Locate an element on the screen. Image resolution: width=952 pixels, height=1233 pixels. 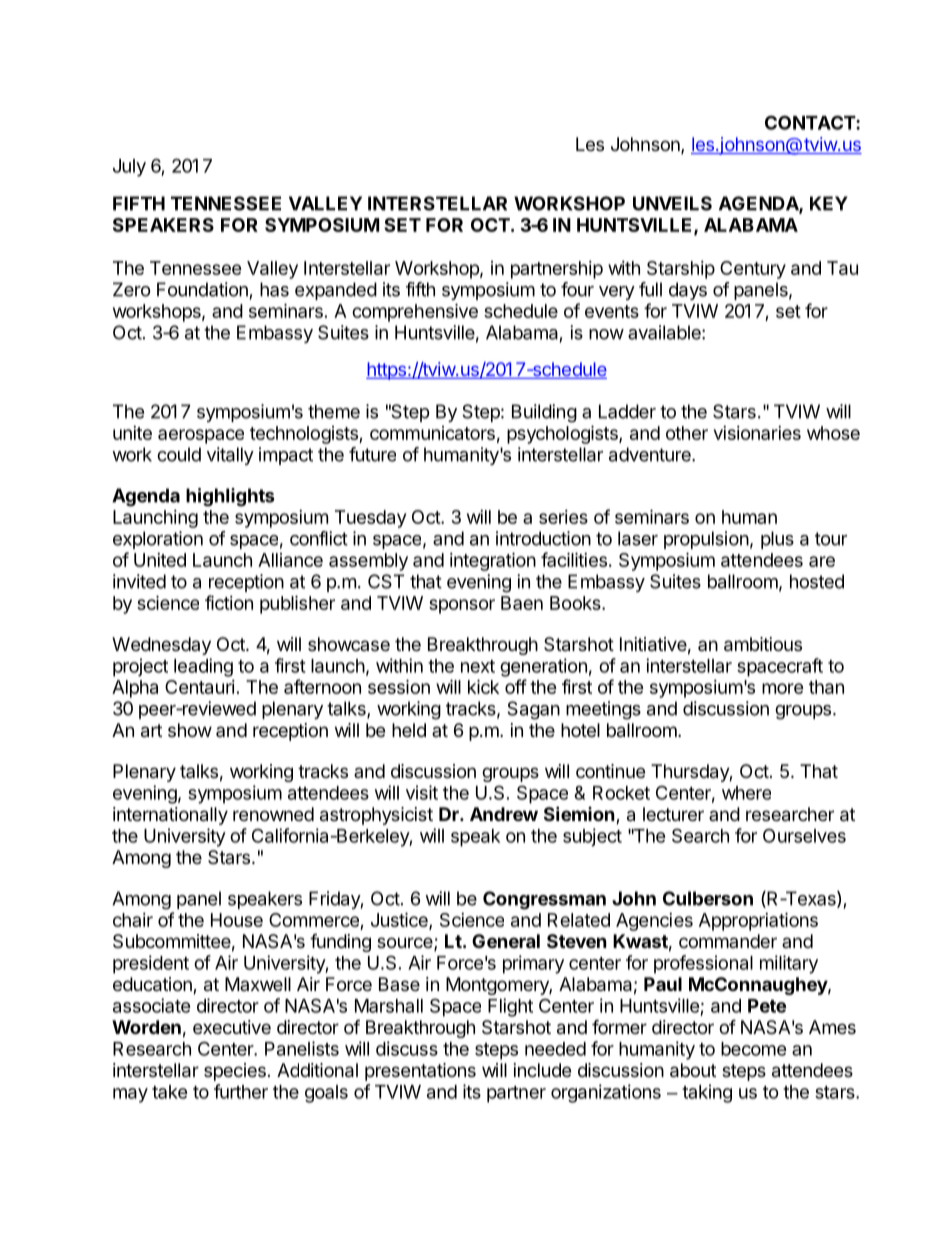
internationally is located at coordinates (170, 816).
